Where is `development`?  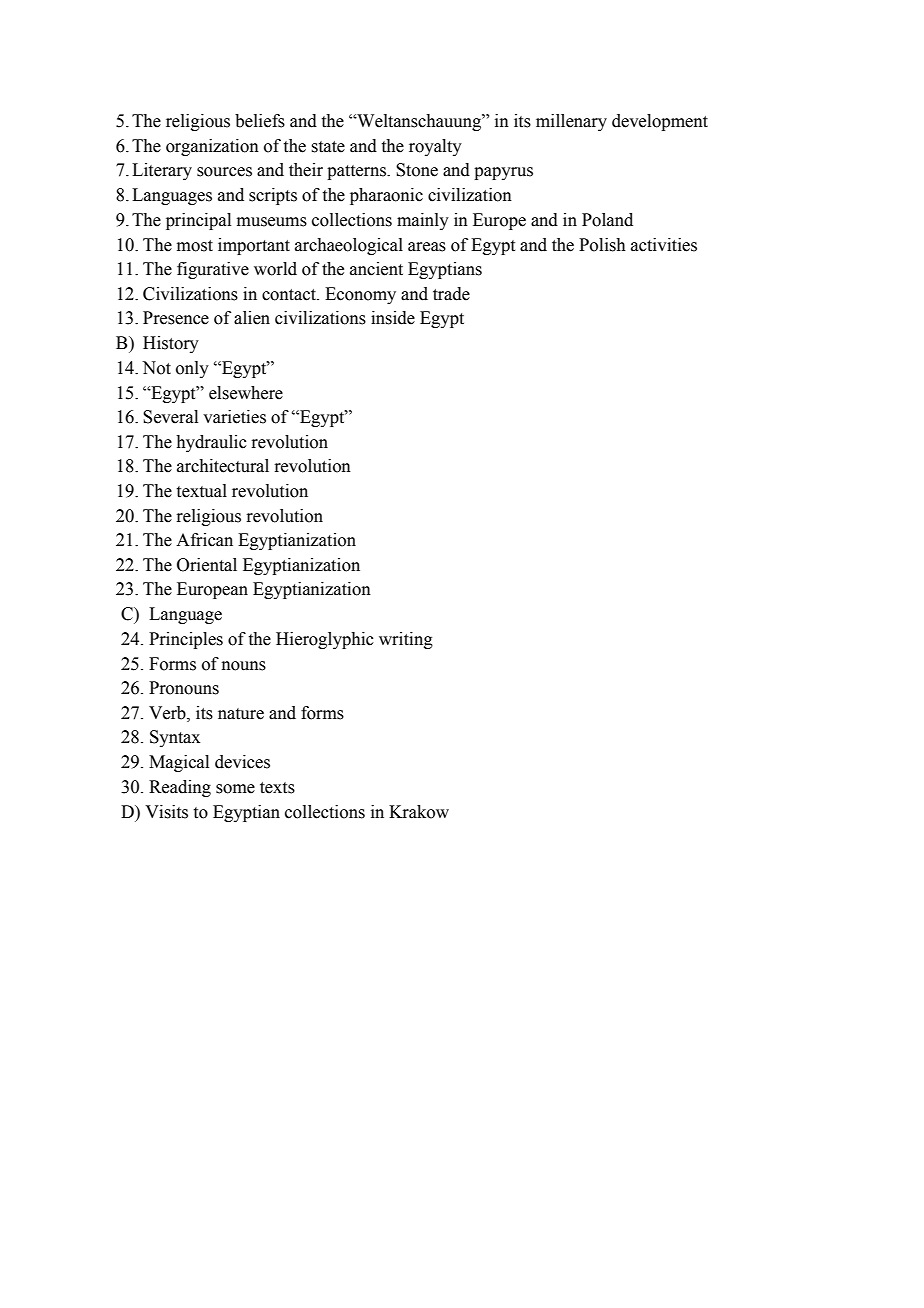 development is located at coordinates (660, 122).
